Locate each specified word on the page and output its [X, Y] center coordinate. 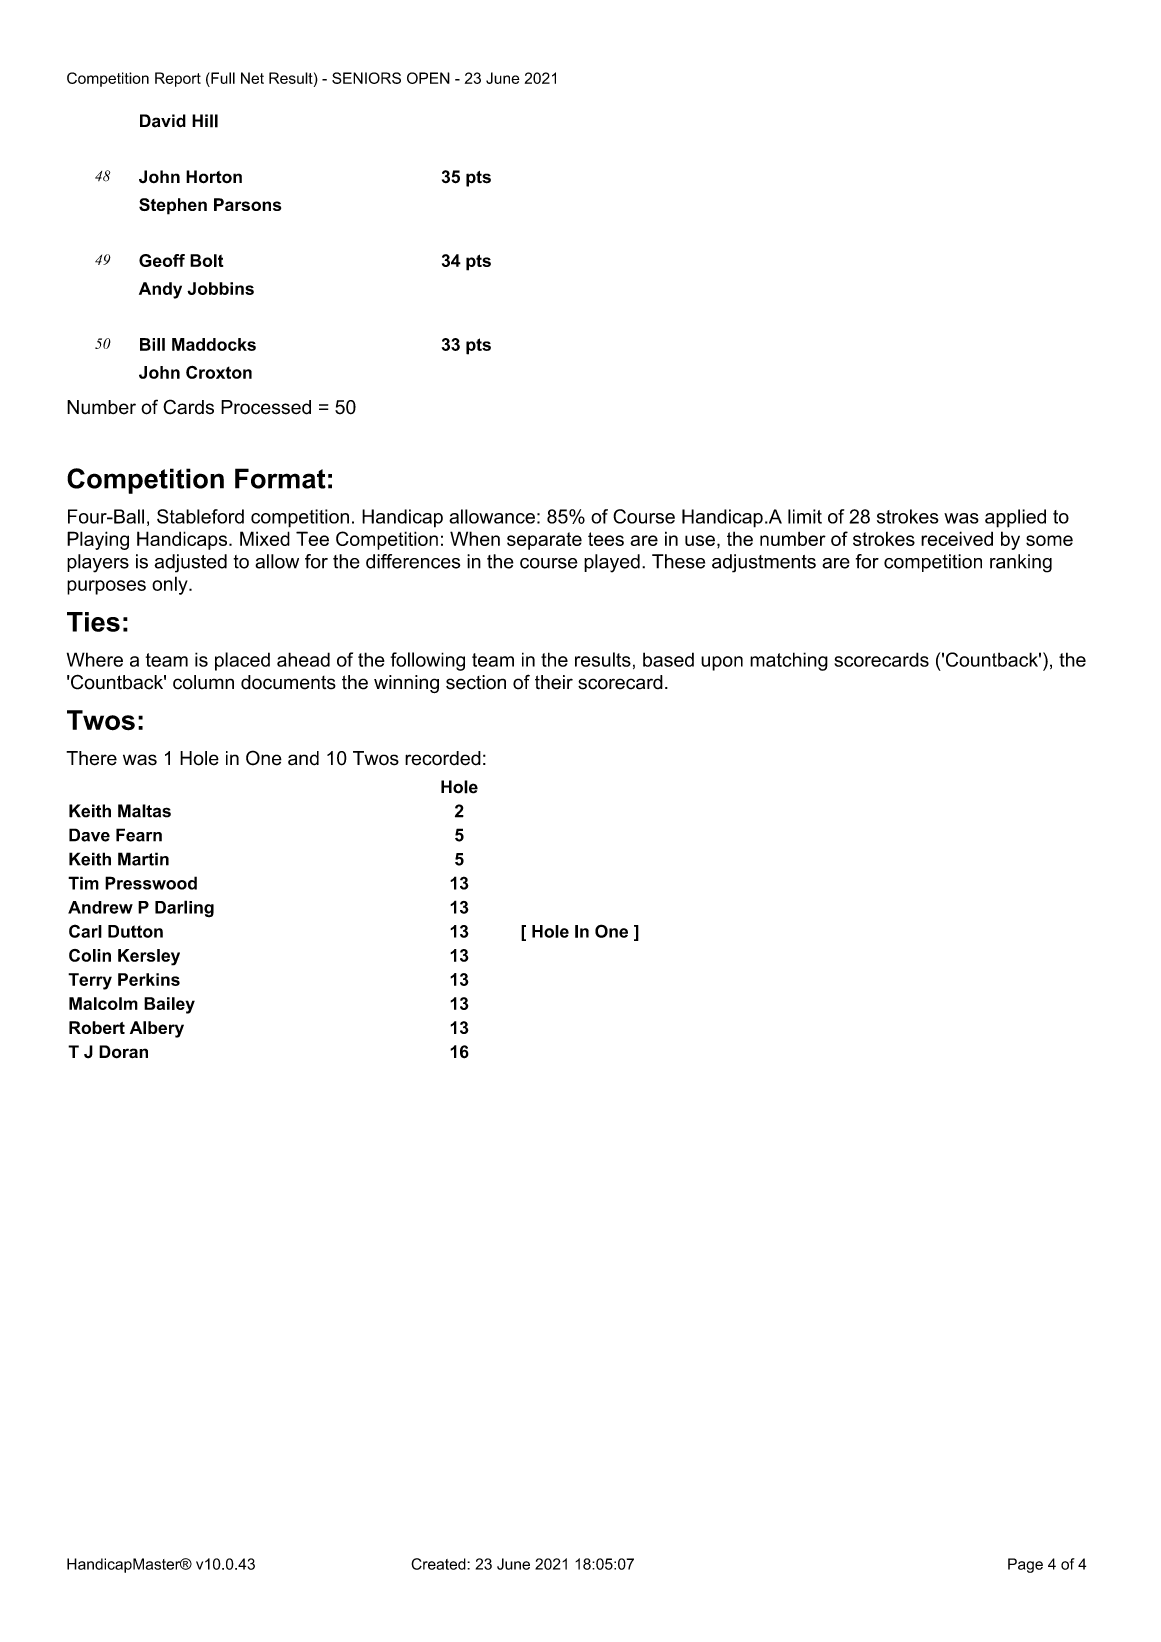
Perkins [149, 979]
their [554, 682]
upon [722, 663]
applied [1015, 518]
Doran [123, 1052]
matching [789, 661]
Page [1025, 1565]
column [203, 682]
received [957, 538]
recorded [443, 758]
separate [544, 541]
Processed [266, 407]
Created [439, 1564]
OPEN [428, 78]
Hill [205, 121]
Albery [157, 1029]
